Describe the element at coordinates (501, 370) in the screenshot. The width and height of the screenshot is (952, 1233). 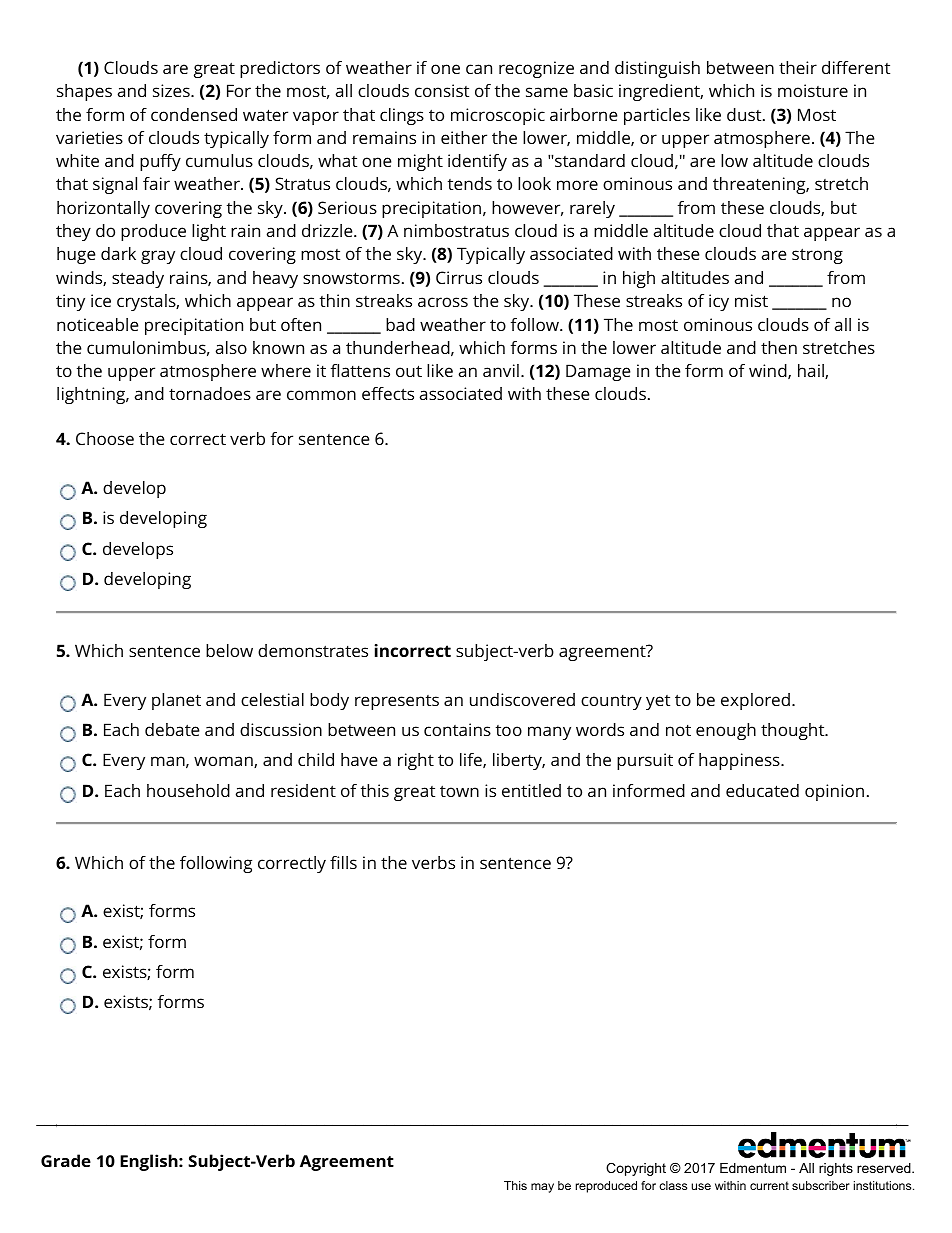
I see `anvil` at that location.
